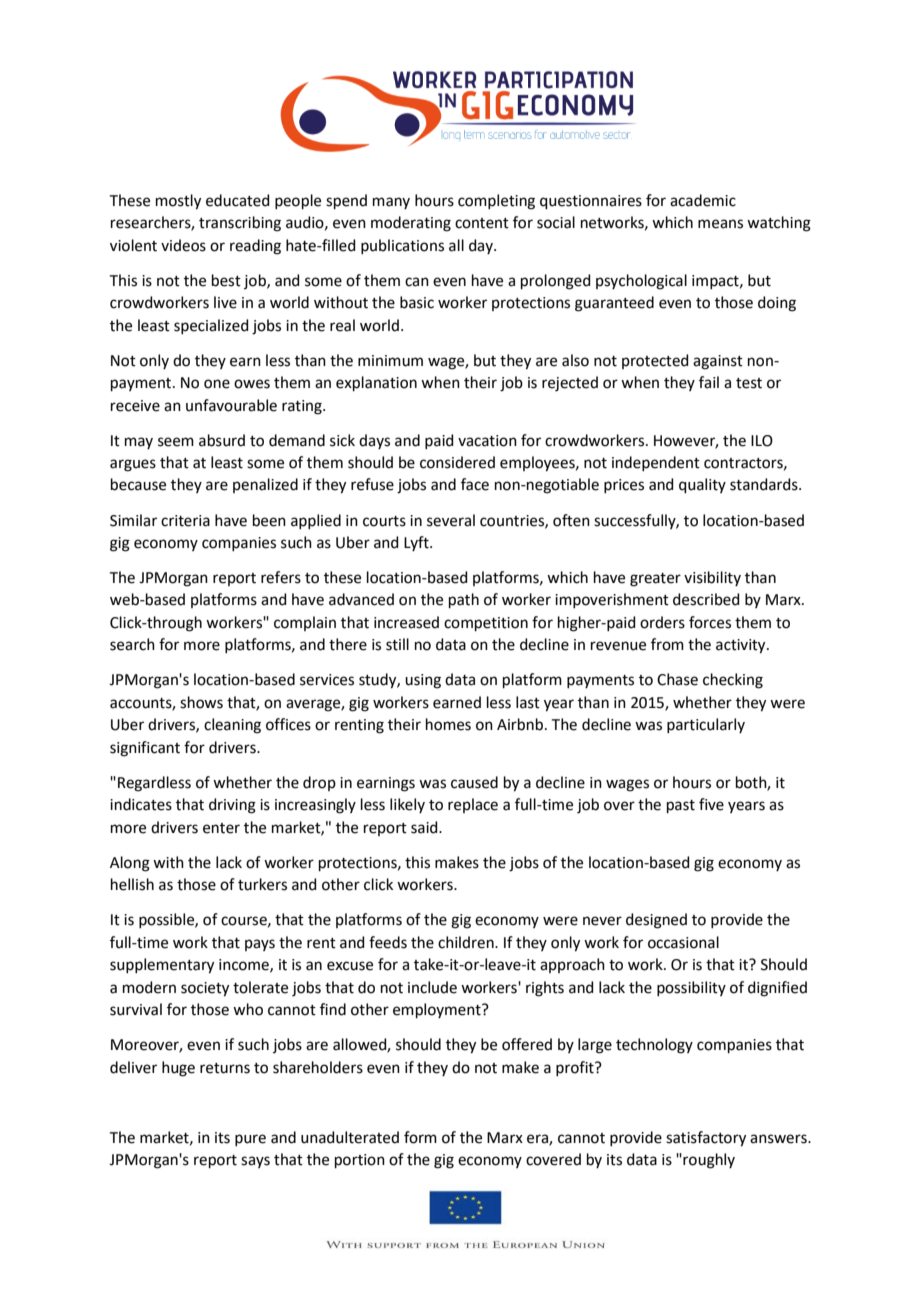  What do you see at coordinates (423, 681) in the document?
I see `using` at bounding box center [423, 681].
